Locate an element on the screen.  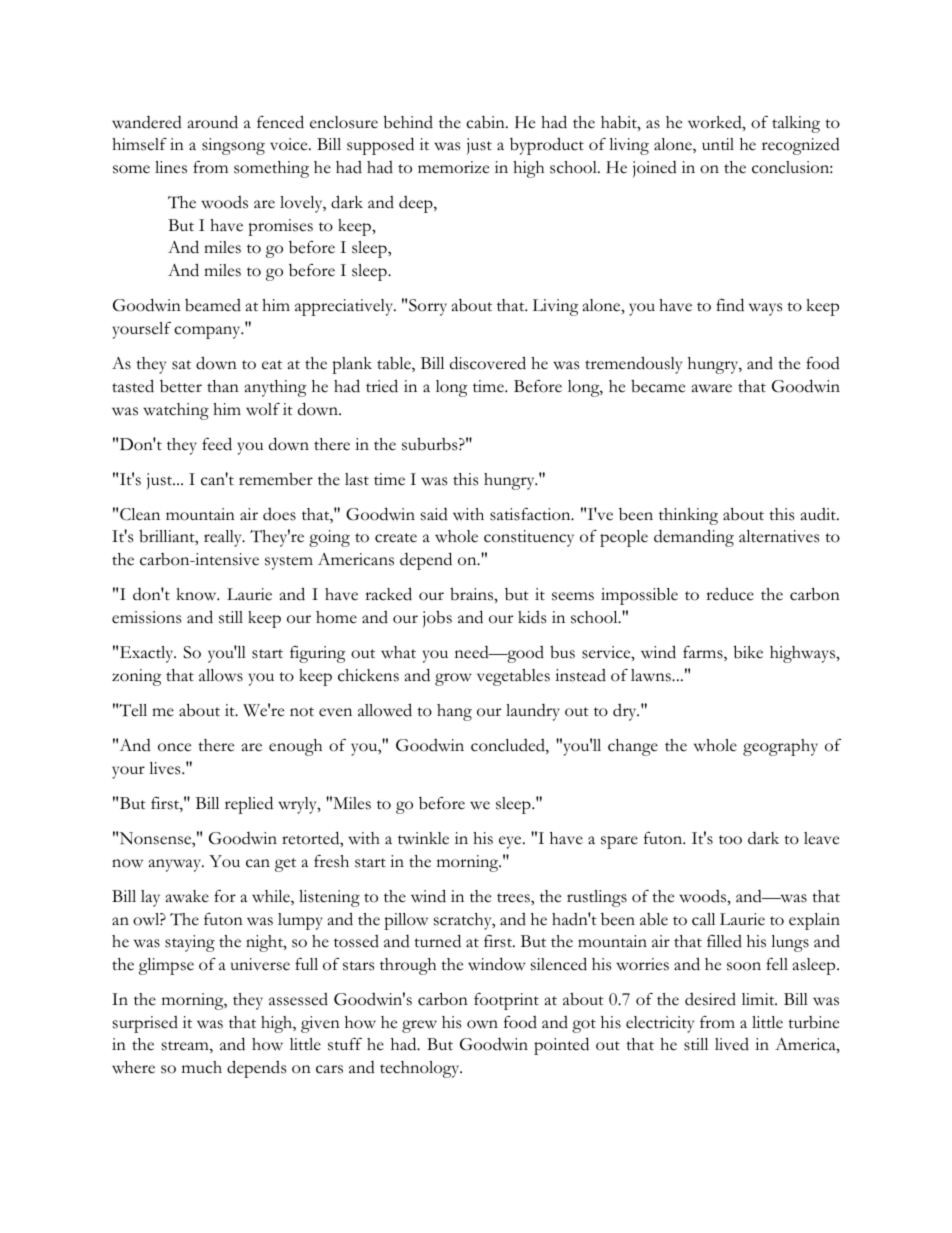
singsong is located at coordinates (233, 146).
